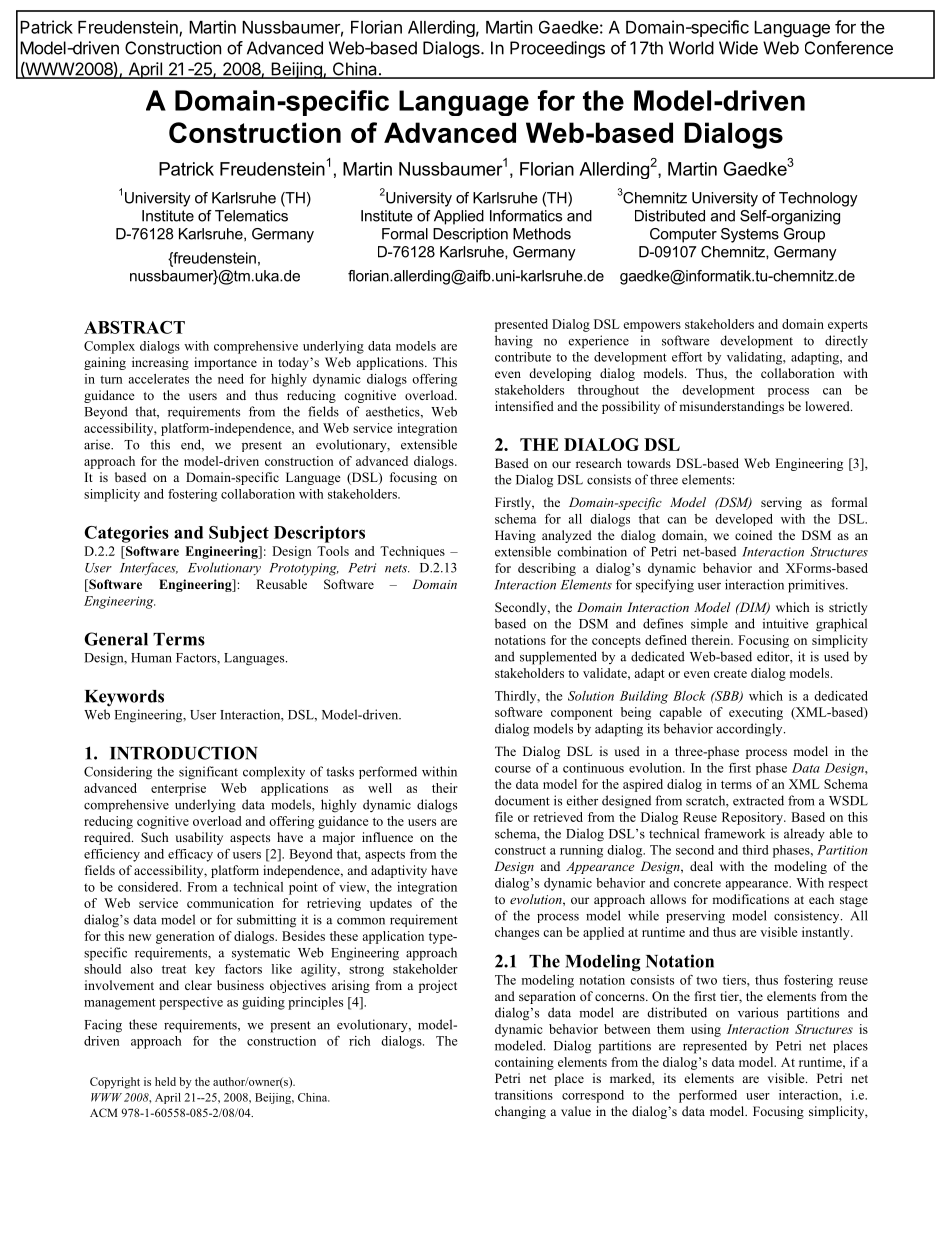  Describe the element at coordinates (750, 235) in the screenshot. I see `Systems` at that location.
